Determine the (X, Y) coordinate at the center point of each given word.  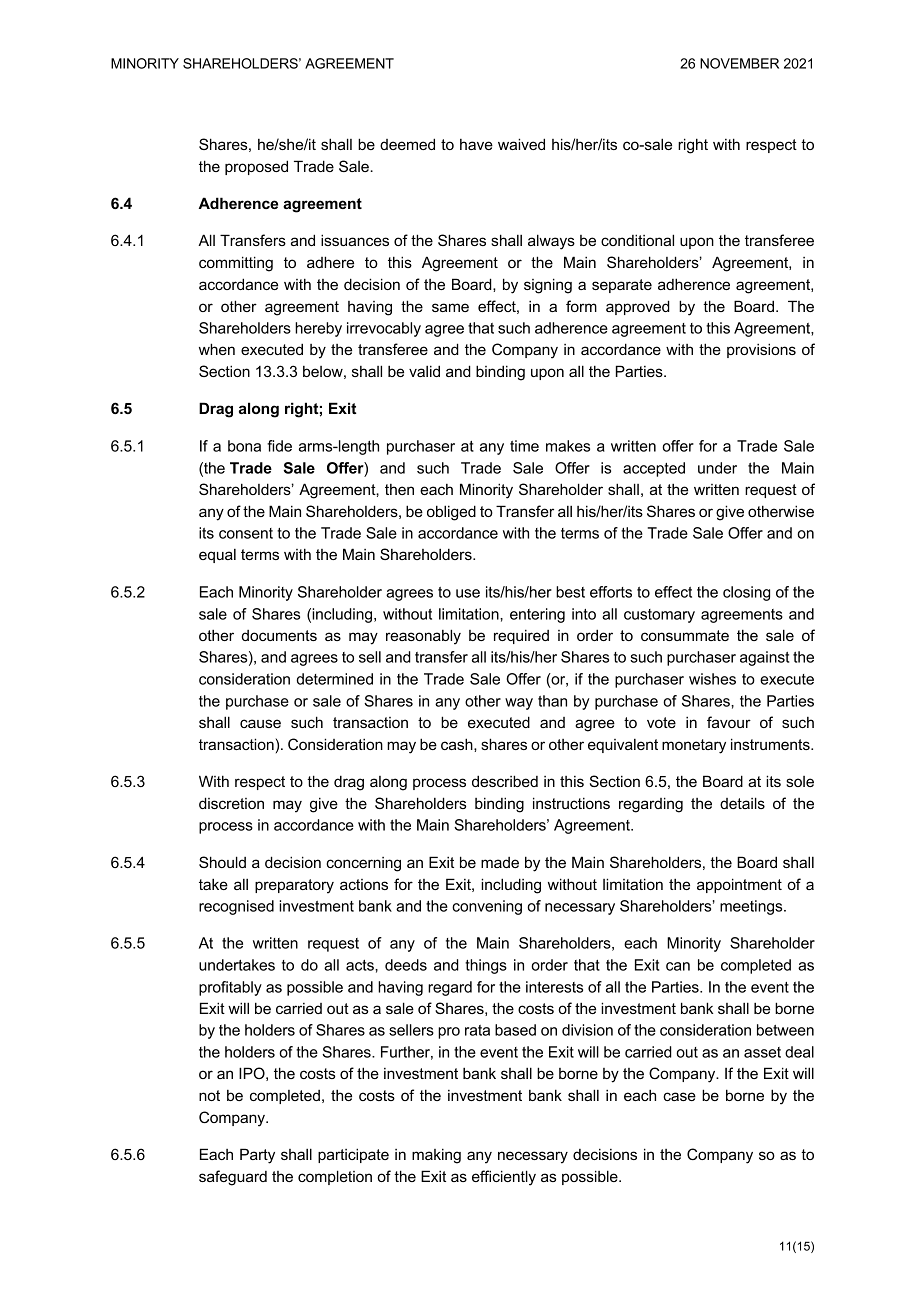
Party (257, 1156)
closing (746, 593)
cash (458, 744)
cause (260, 723)
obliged (451, 513)
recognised (236, 907)
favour (729, 722)
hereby (318, 329)
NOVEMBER (739, 63)
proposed (256, 167)
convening (487, 907)
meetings (752, 907)
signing (548, 286)
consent (246, 533)
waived (521, 144)
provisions (761, 350)
